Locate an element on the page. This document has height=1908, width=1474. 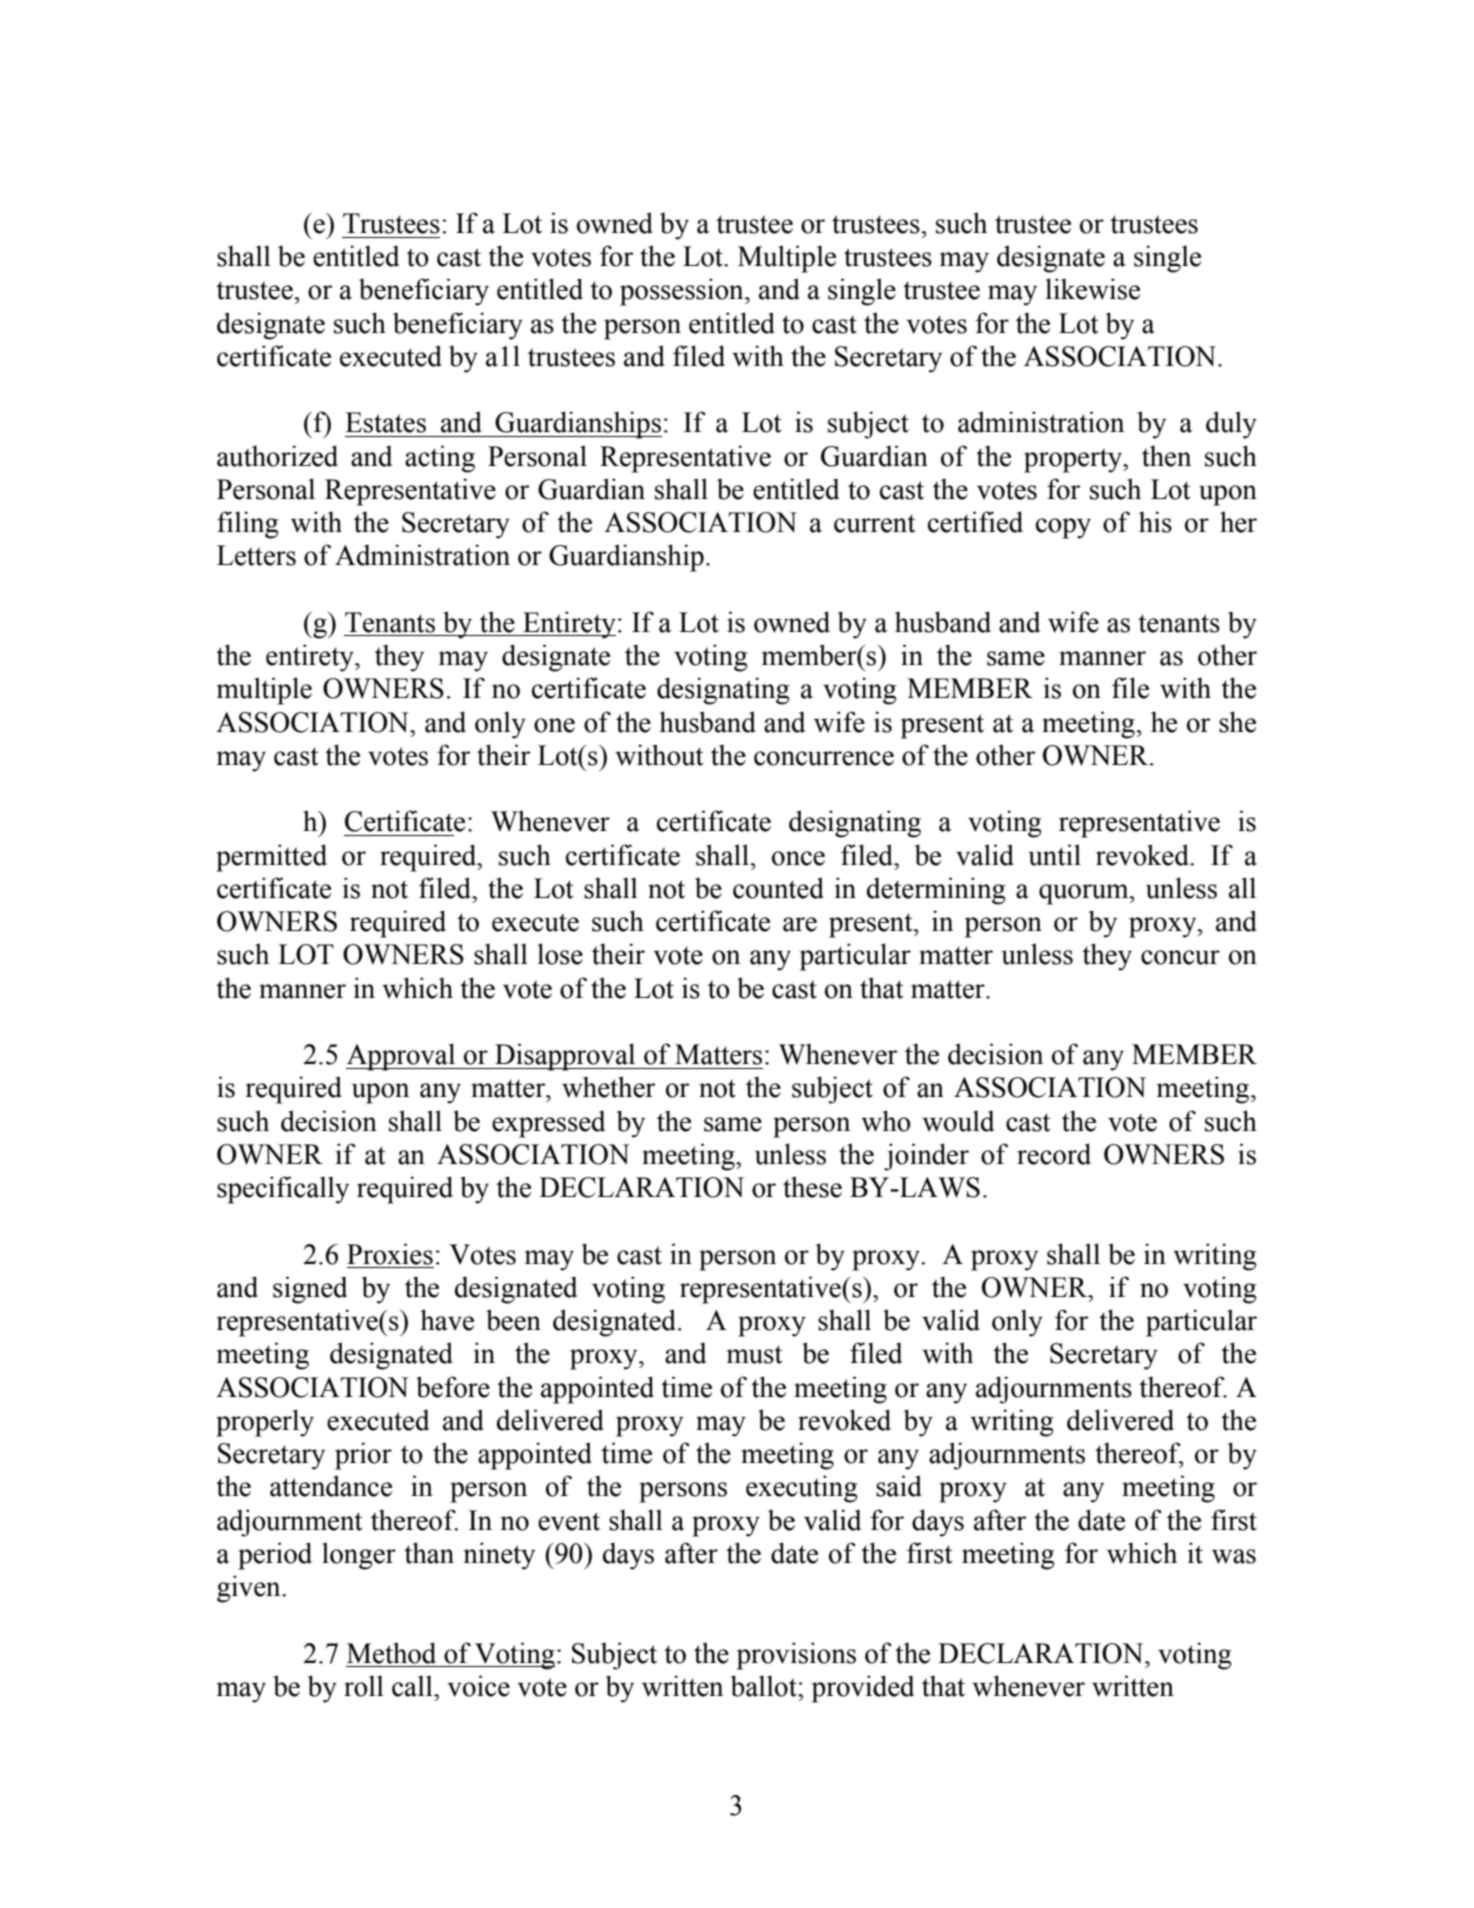
are is located at coordinates (800, 924).
